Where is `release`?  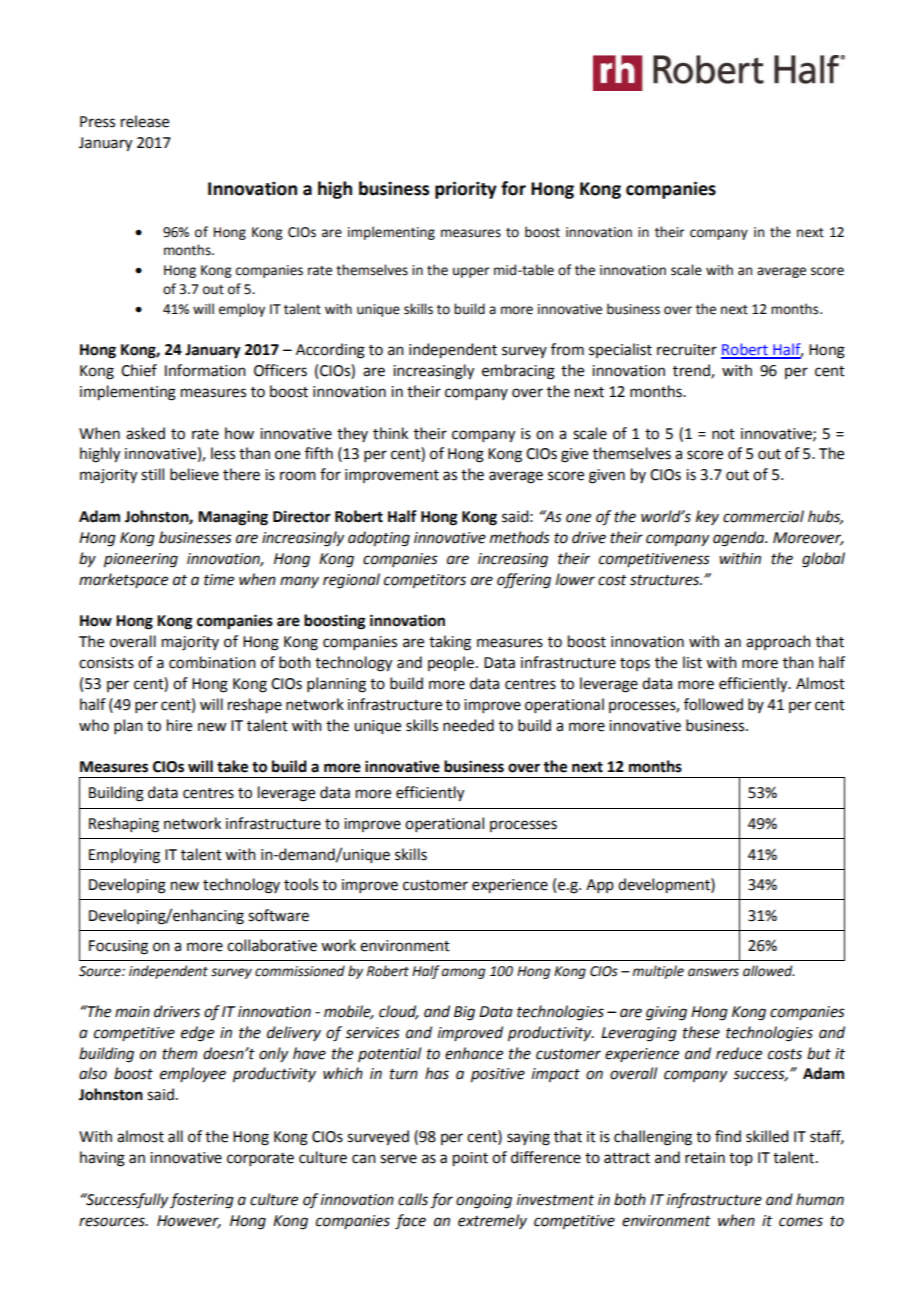 release is located at coordinates (145, 121).
